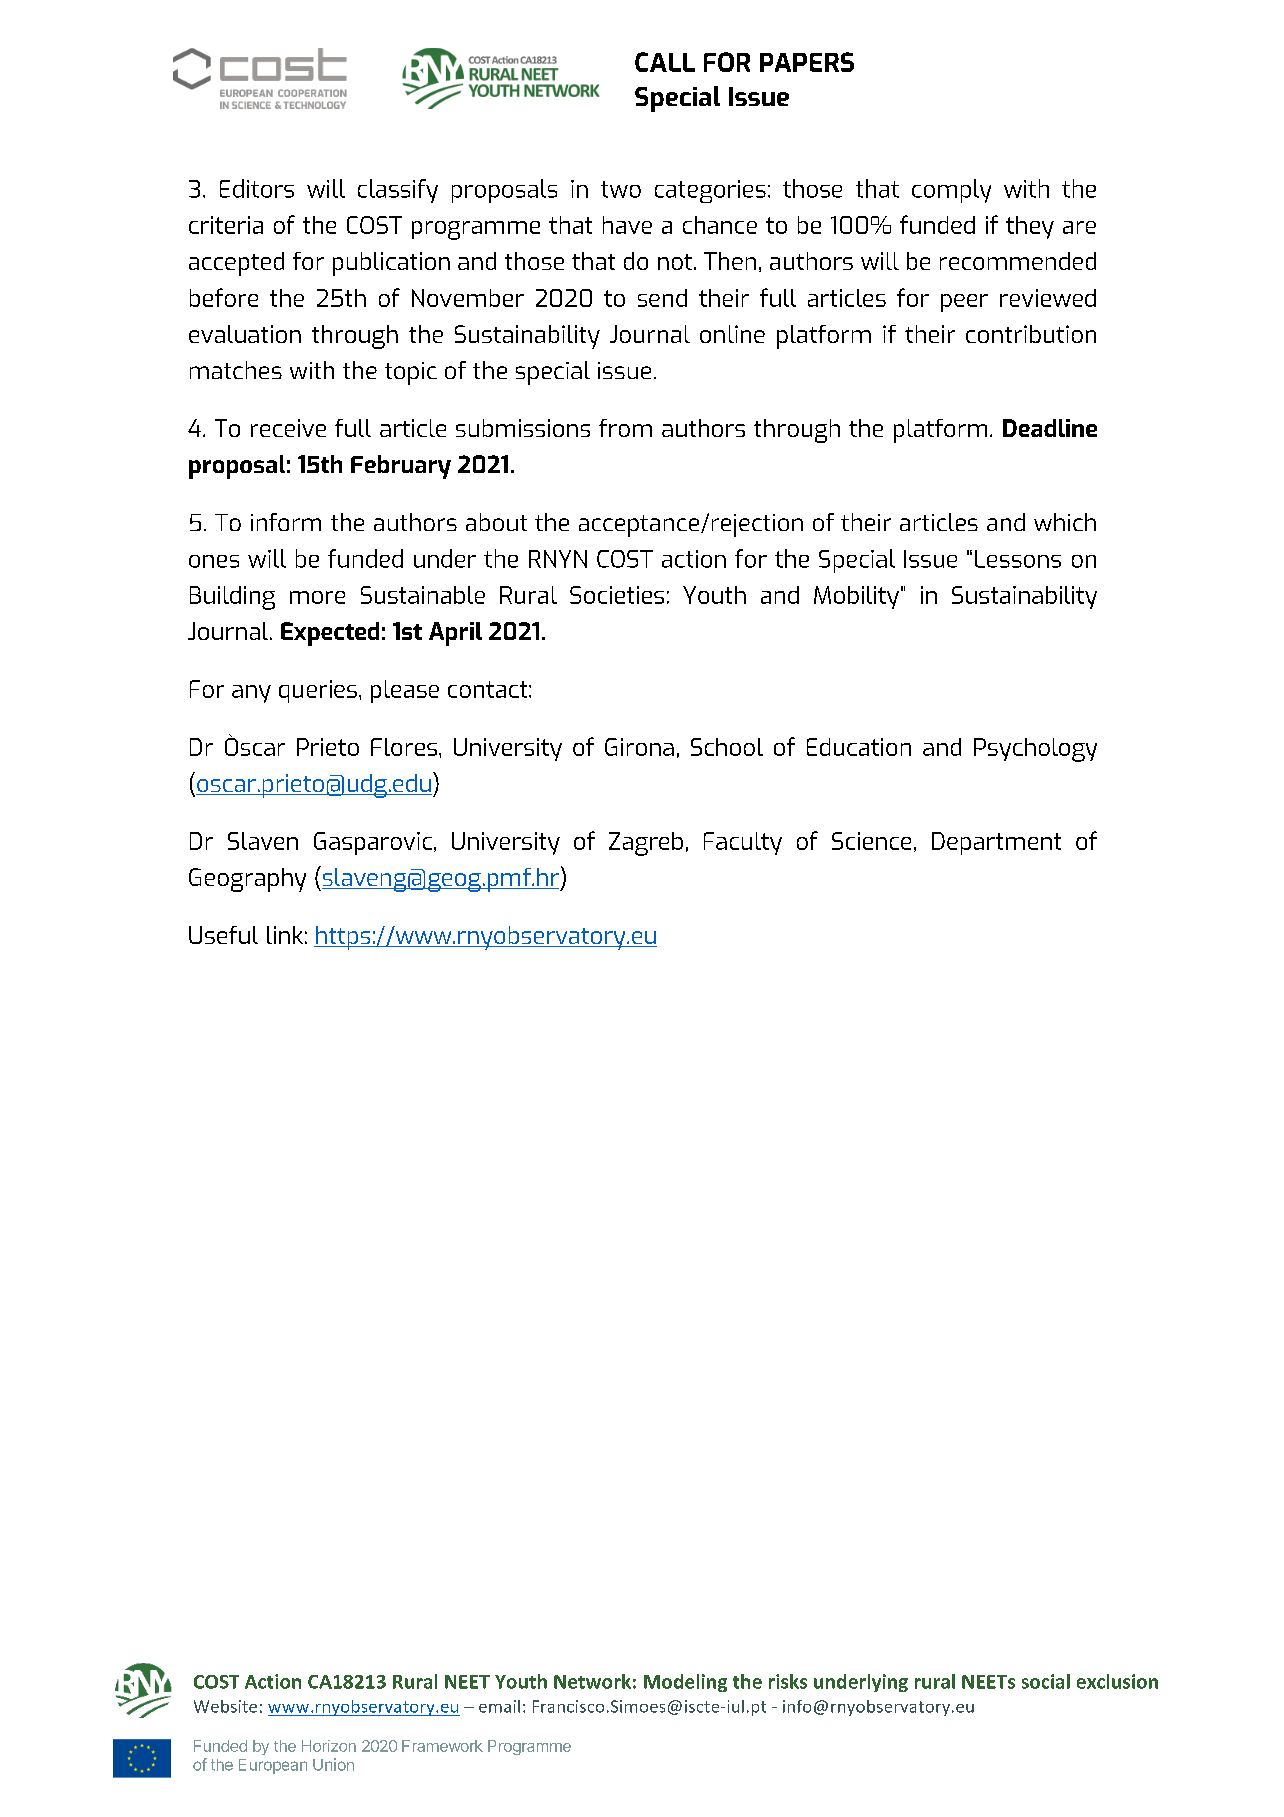  Describe the element at coordinates (685, 1683) in the screenshot. I see `Modeling` at that location.
